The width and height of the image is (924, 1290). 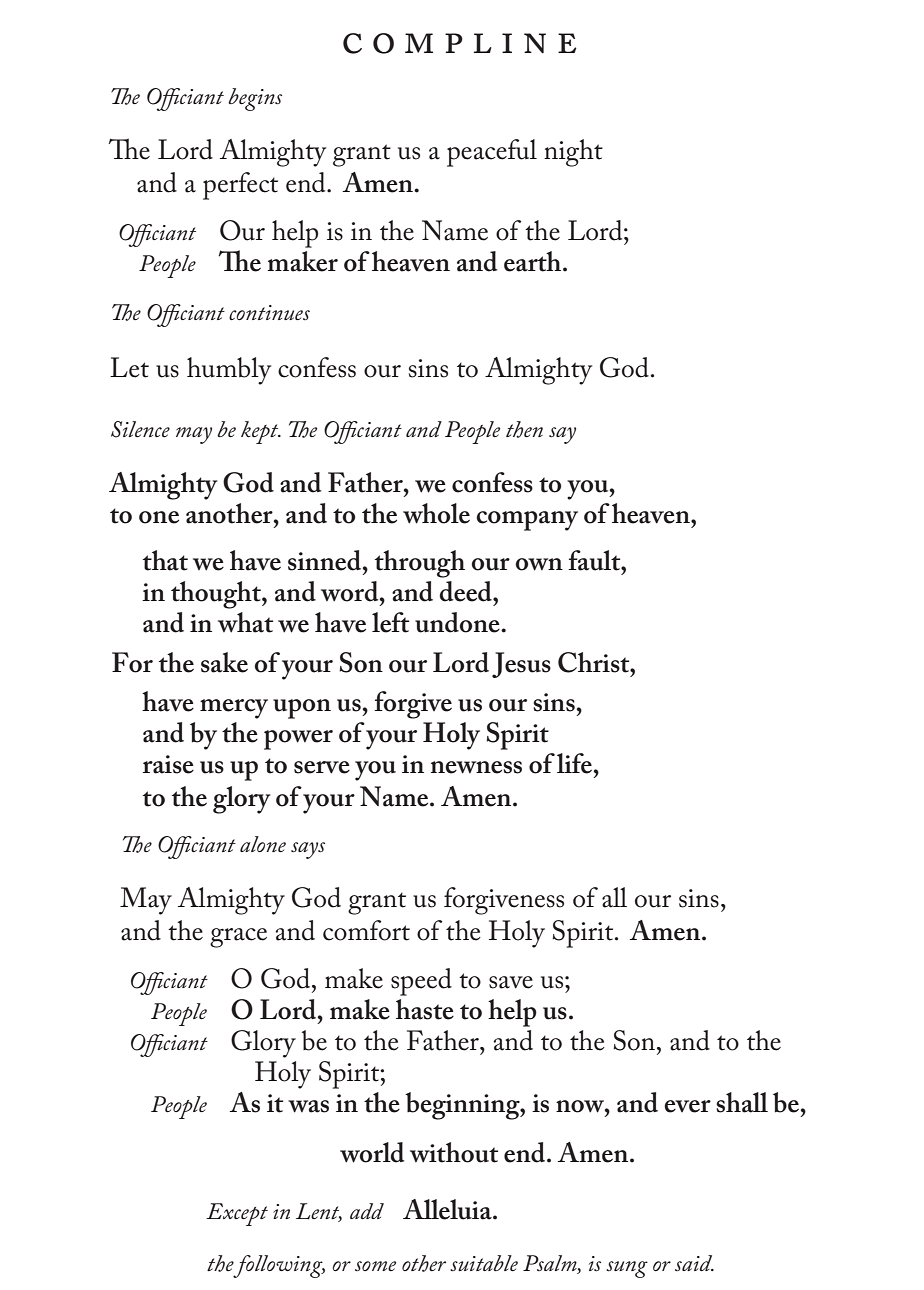 What do you see at coordinates (573, 153) in the image?
I see `night` at bounding box center [573, 153].
